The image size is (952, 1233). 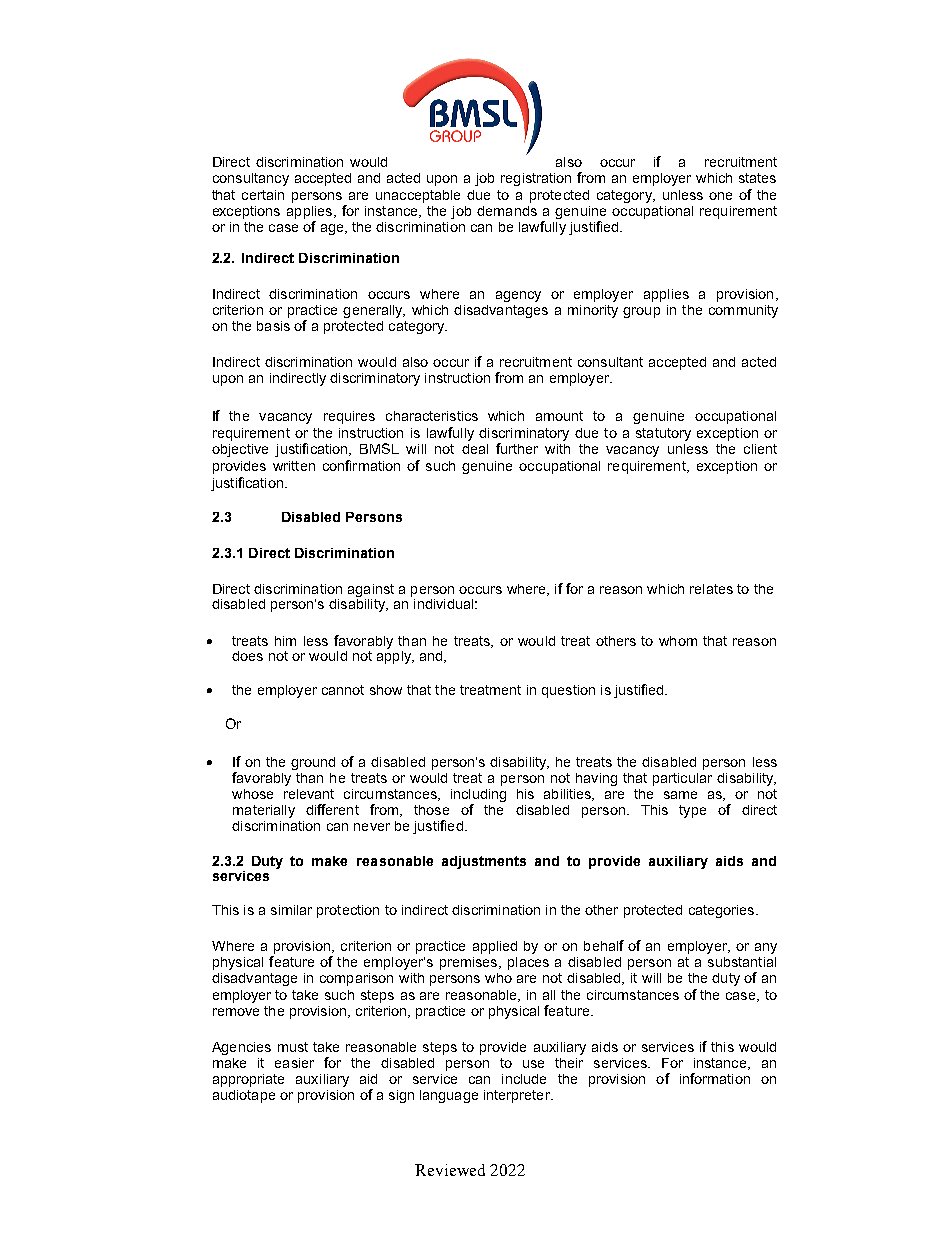 What do you see at coordinates (720, 196) in the screenshot?
I see `one` at bounding box center [720, 196].
